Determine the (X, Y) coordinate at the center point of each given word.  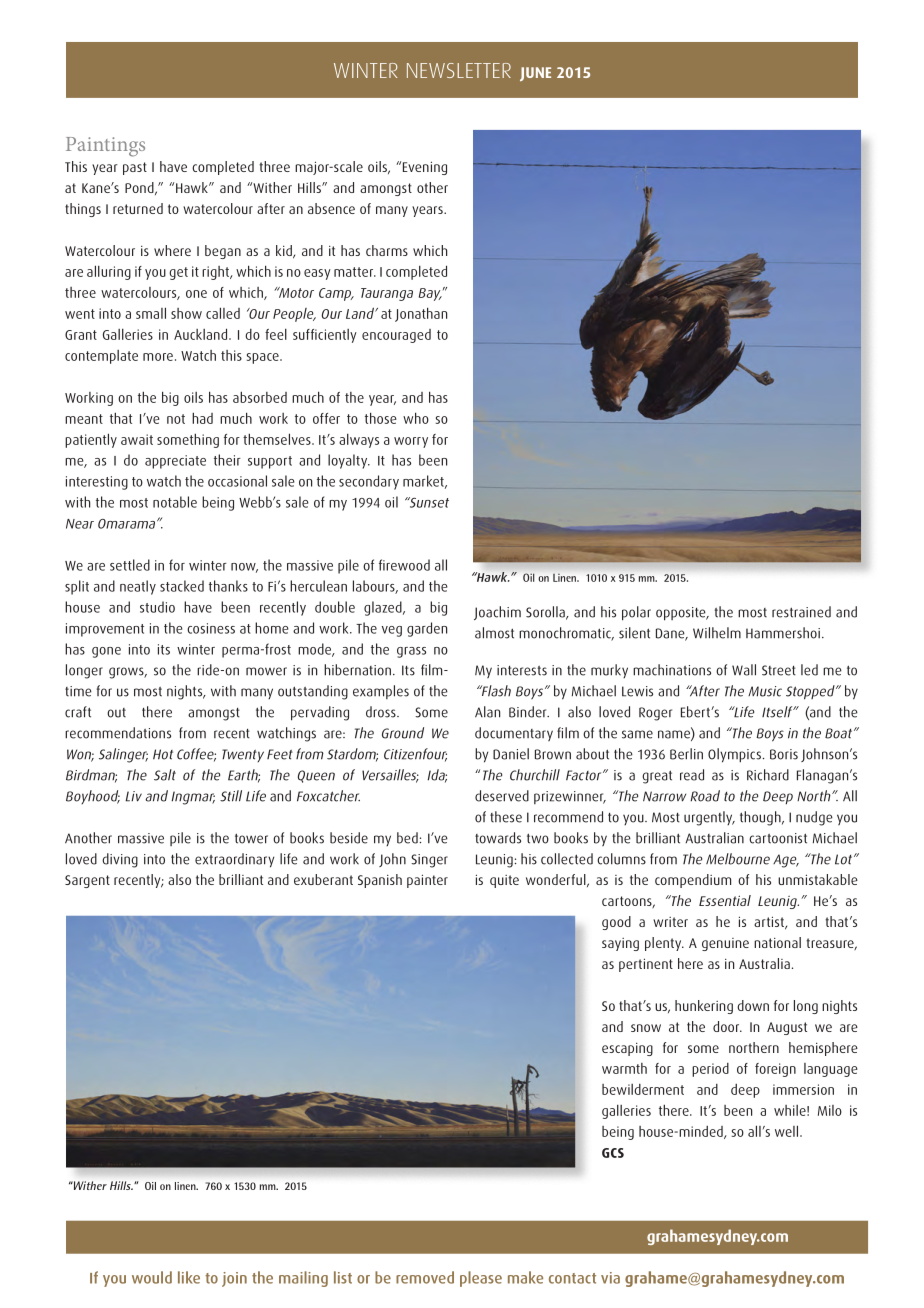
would (152, 1277)
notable (175, 502)
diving (120, 860)
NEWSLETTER (459, 70)
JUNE (535, 74)
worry (411, 442)
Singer (429, 861)
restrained (801, 612)
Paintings (105, 147)
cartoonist (778, 838)
